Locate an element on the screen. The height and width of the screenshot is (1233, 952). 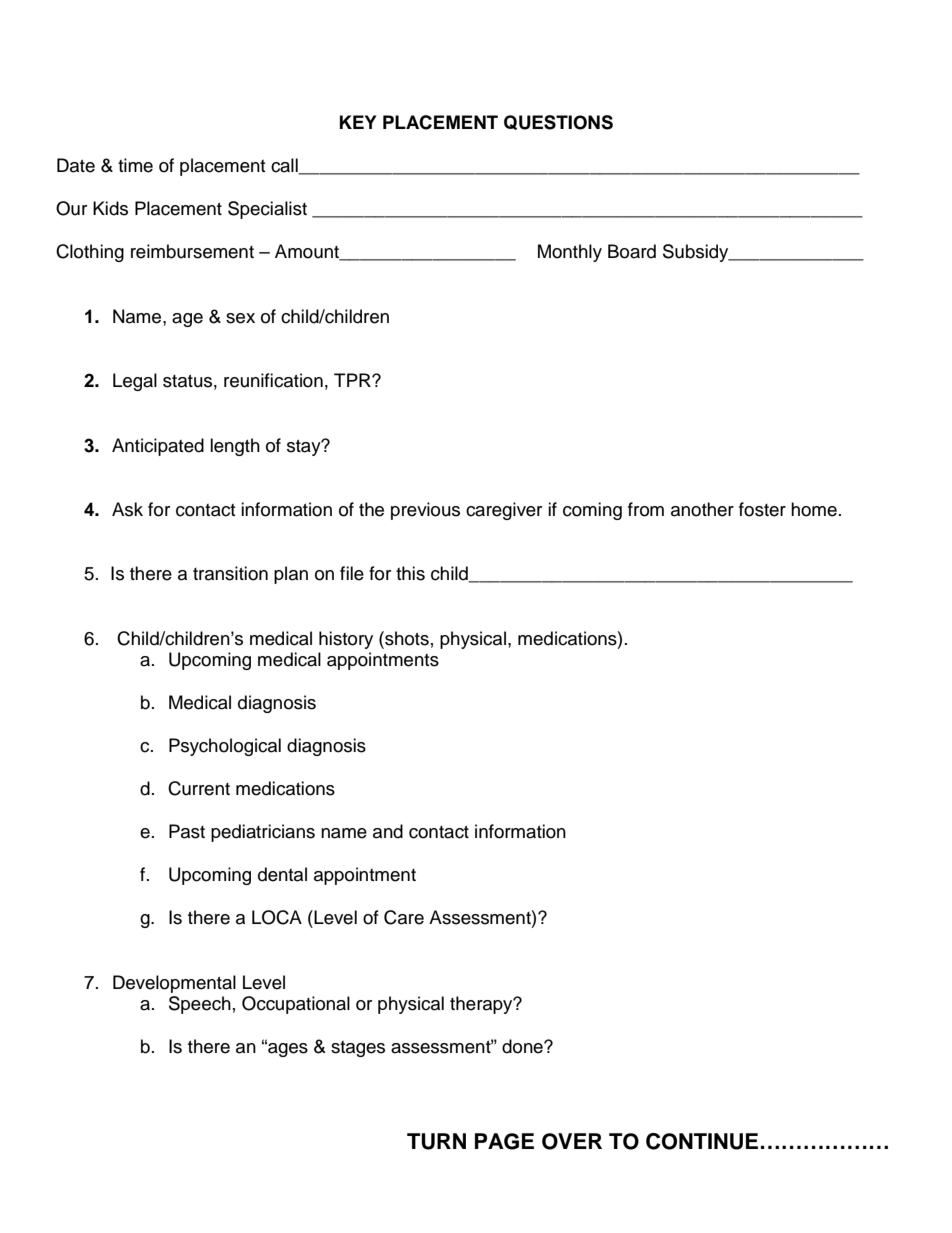
Speech is located at coordinates (200, 1005).
